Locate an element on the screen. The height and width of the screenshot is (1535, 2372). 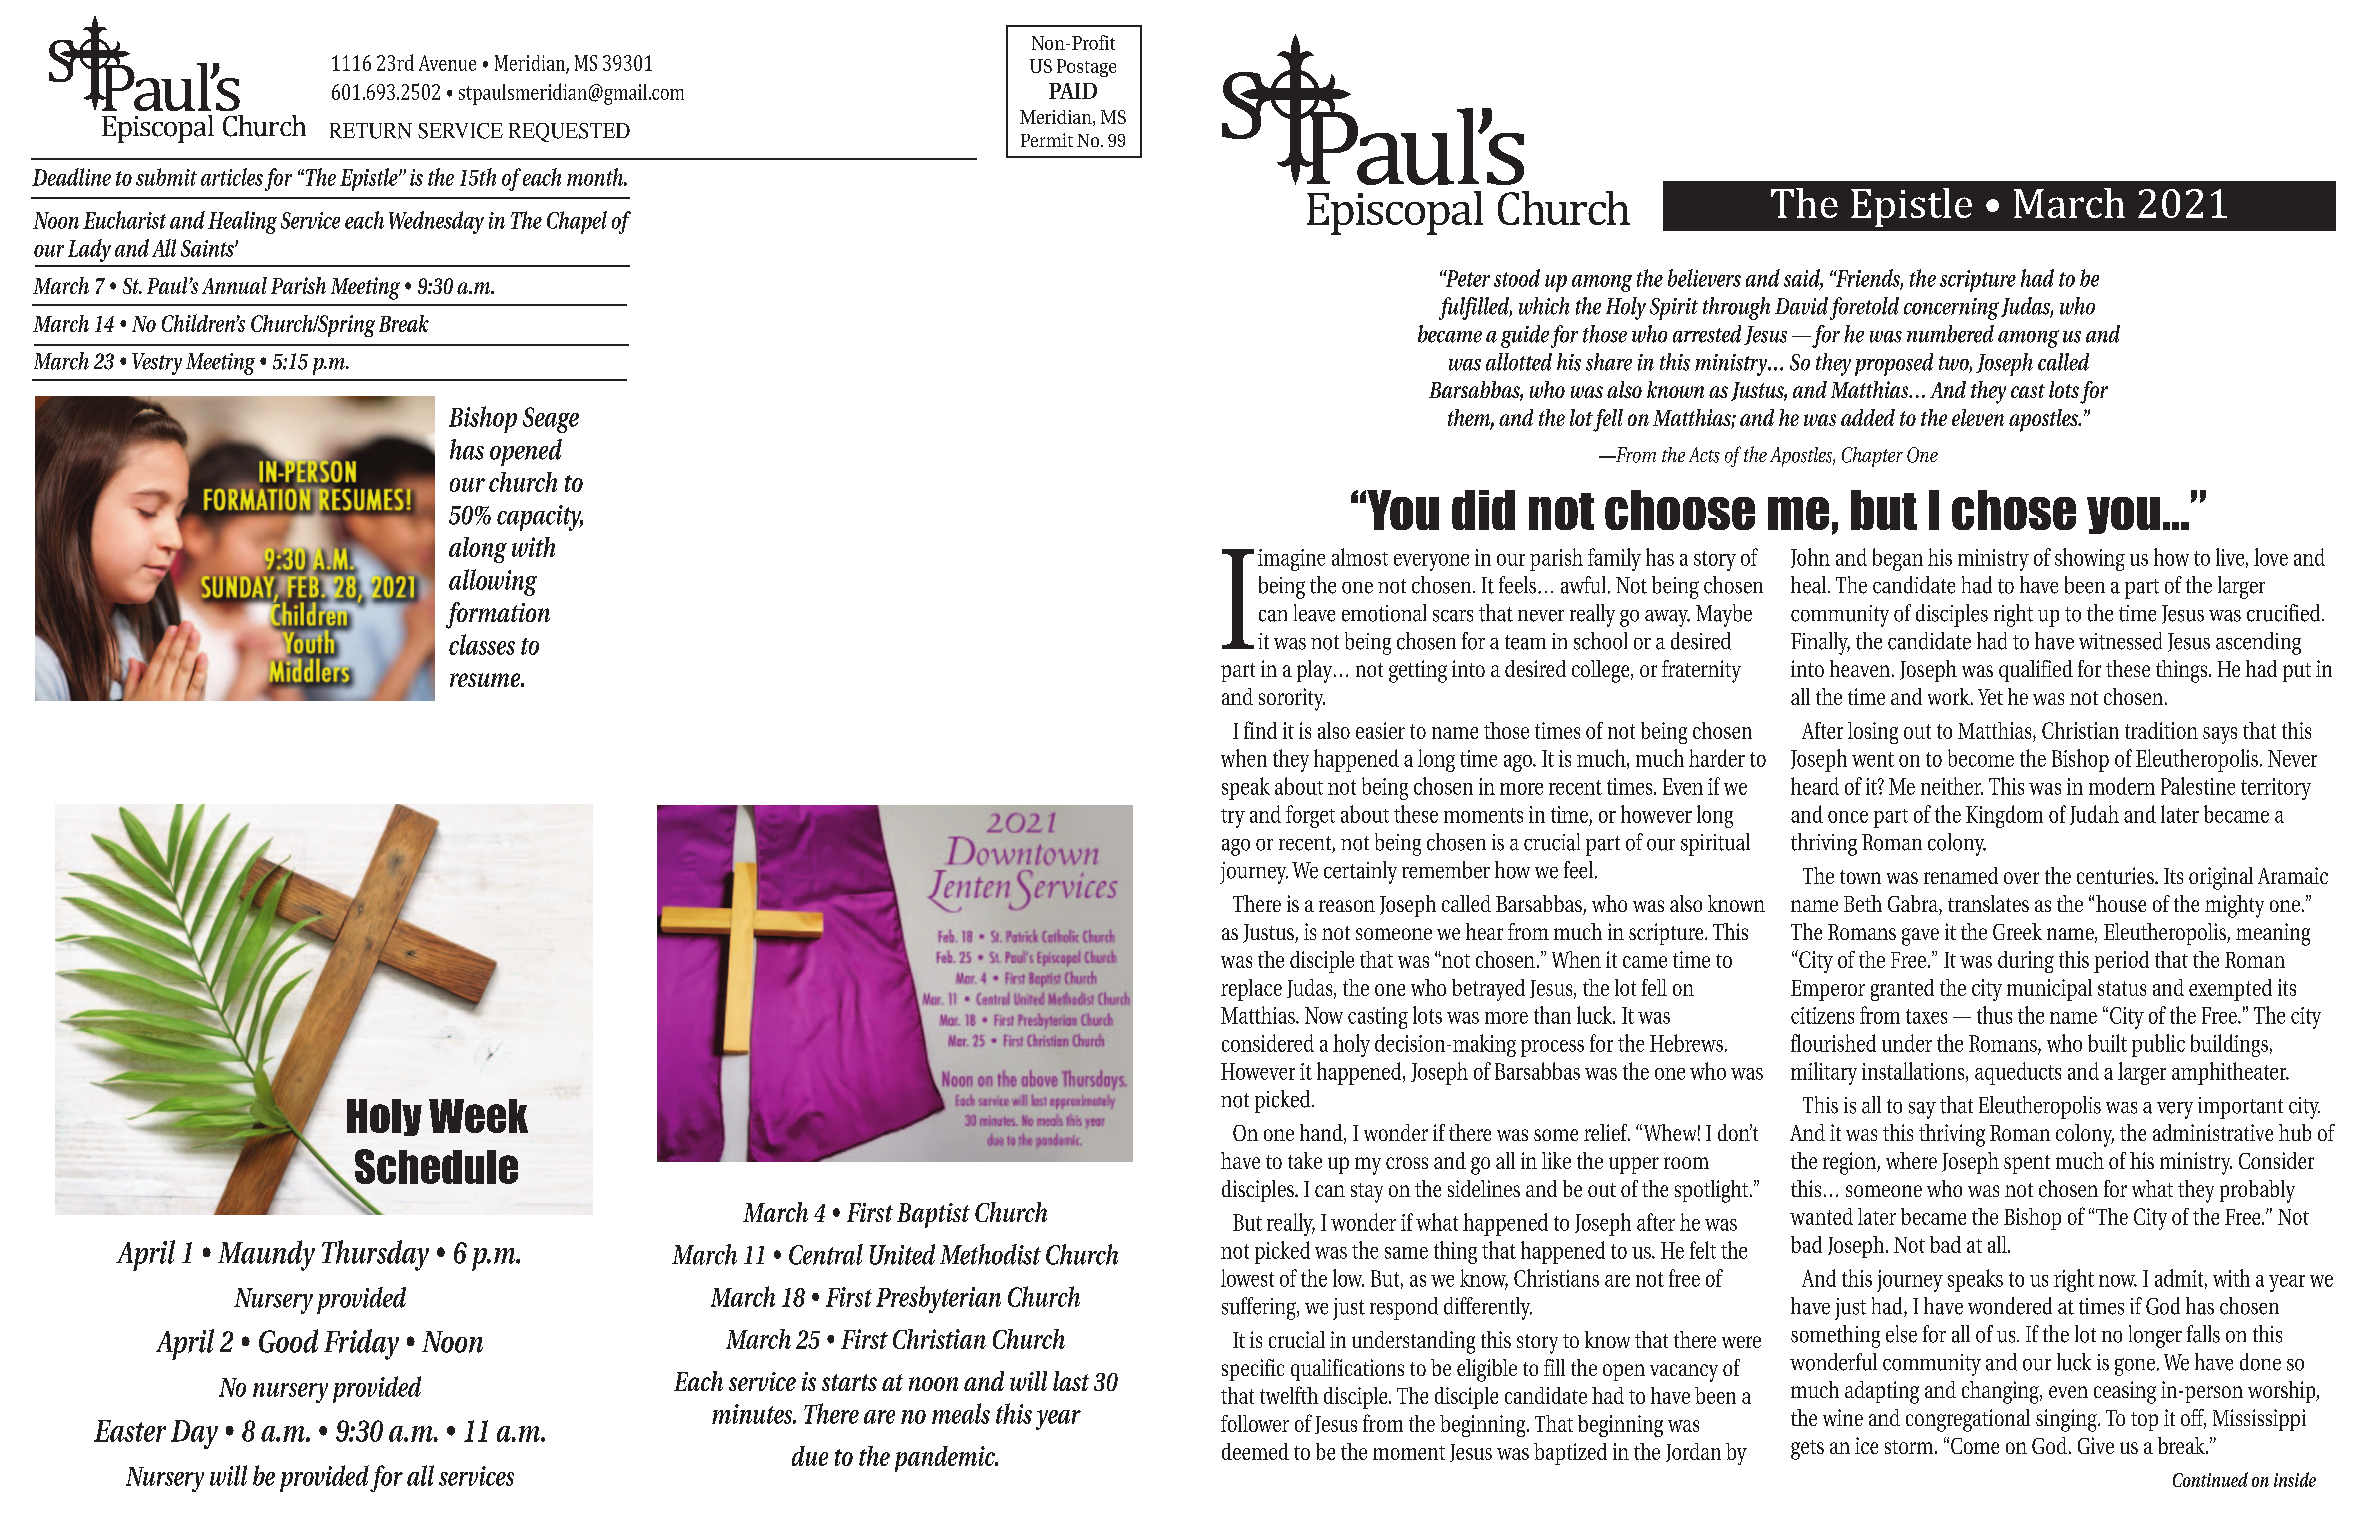
RETURN is located at coordinates (371, 131).
